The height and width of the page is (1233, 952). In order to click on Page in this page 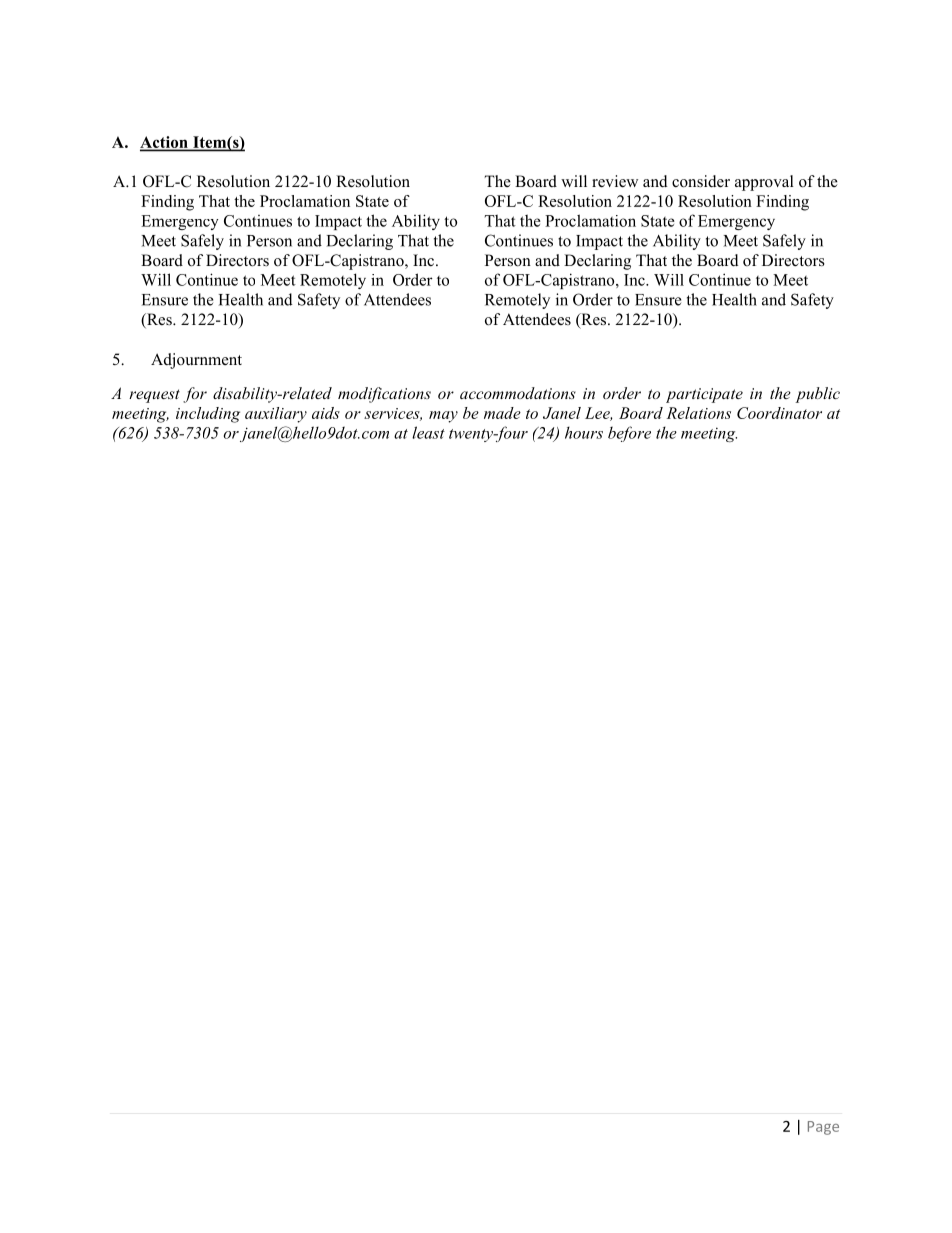, I will do `click(823, 1128)`.
